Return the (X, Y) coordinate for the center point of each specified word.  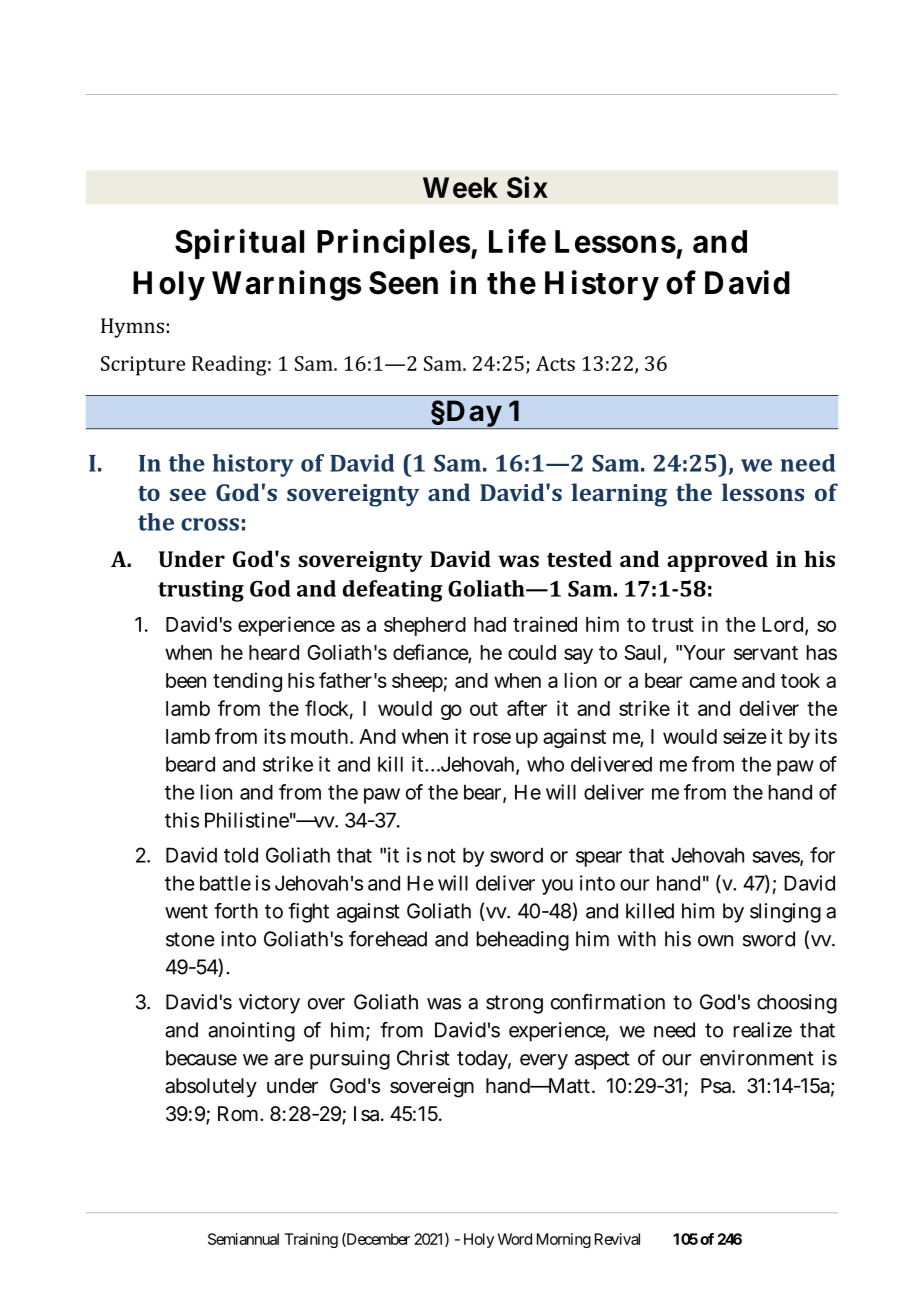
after (527, 708)
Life (517, 241)
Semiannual (243, 1239)
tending (247, 682)
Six (527, 187)
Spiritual (239, 244)
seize (745, 736)
